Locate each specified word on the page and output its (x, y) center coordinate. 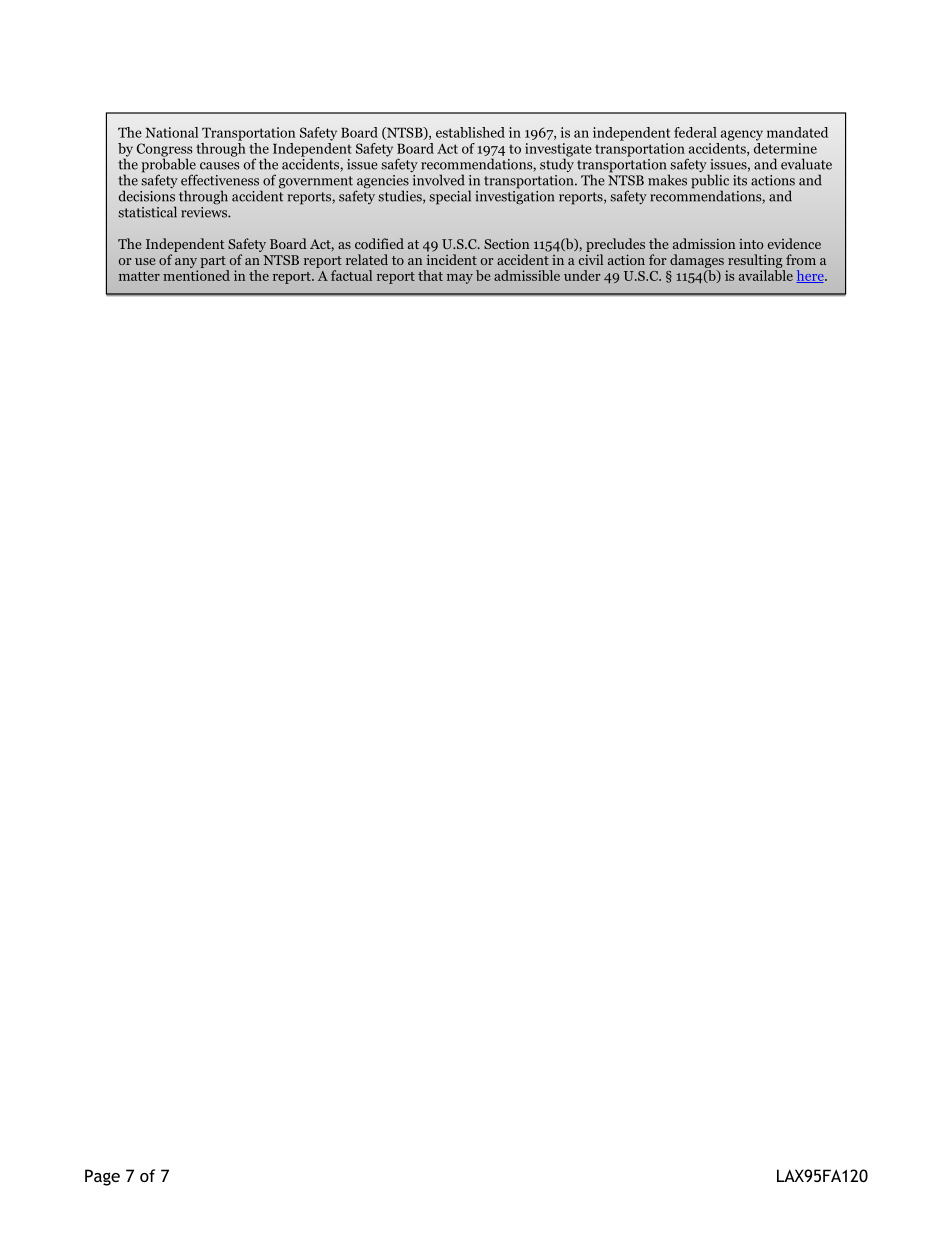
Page (102, 1177)
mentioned (196, 275)
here (811, 276)
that (430, 275)
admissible (527, 275)
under (582, 275)
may (460, 279)
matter (139, 276)
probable (169, 165)
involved (439, 180)
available (766, 275)
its (740, 180)
